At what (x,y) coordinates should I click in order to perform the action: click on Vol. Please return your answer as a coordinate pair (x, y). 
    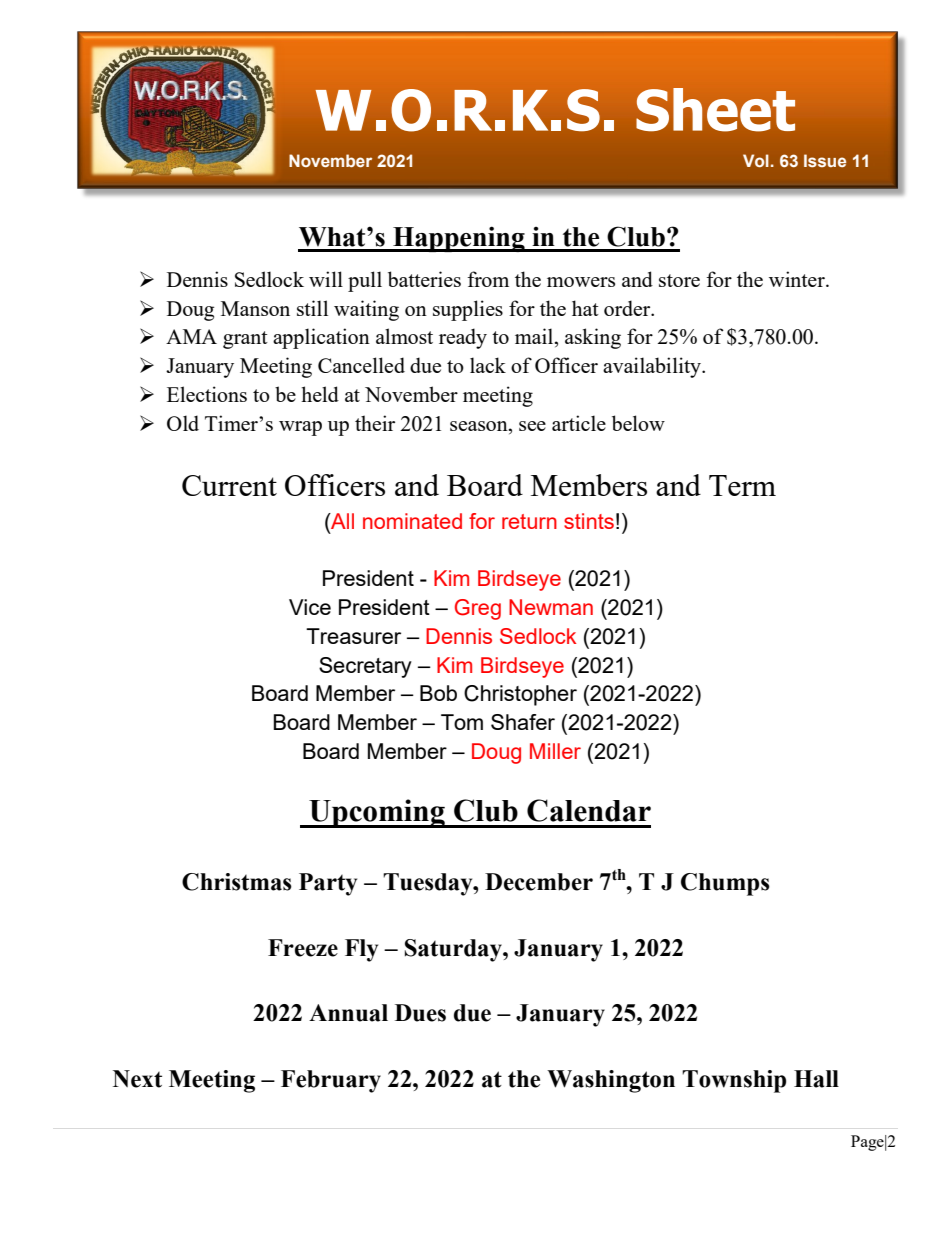
    Looking at the image, I should click on (756, 160).
